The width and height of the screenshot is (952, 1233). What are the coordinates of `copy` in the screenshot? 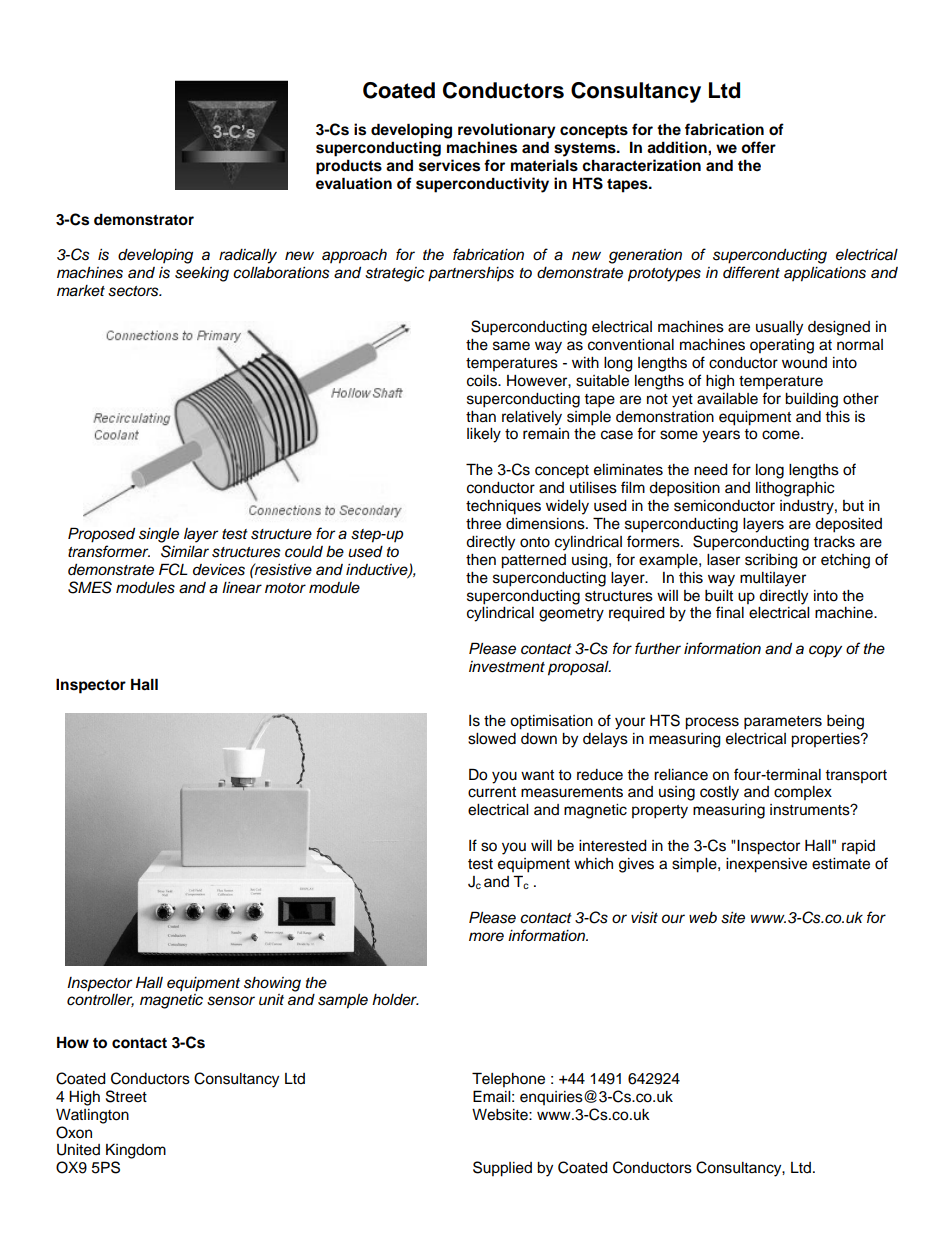 It's located at (825, 651).
